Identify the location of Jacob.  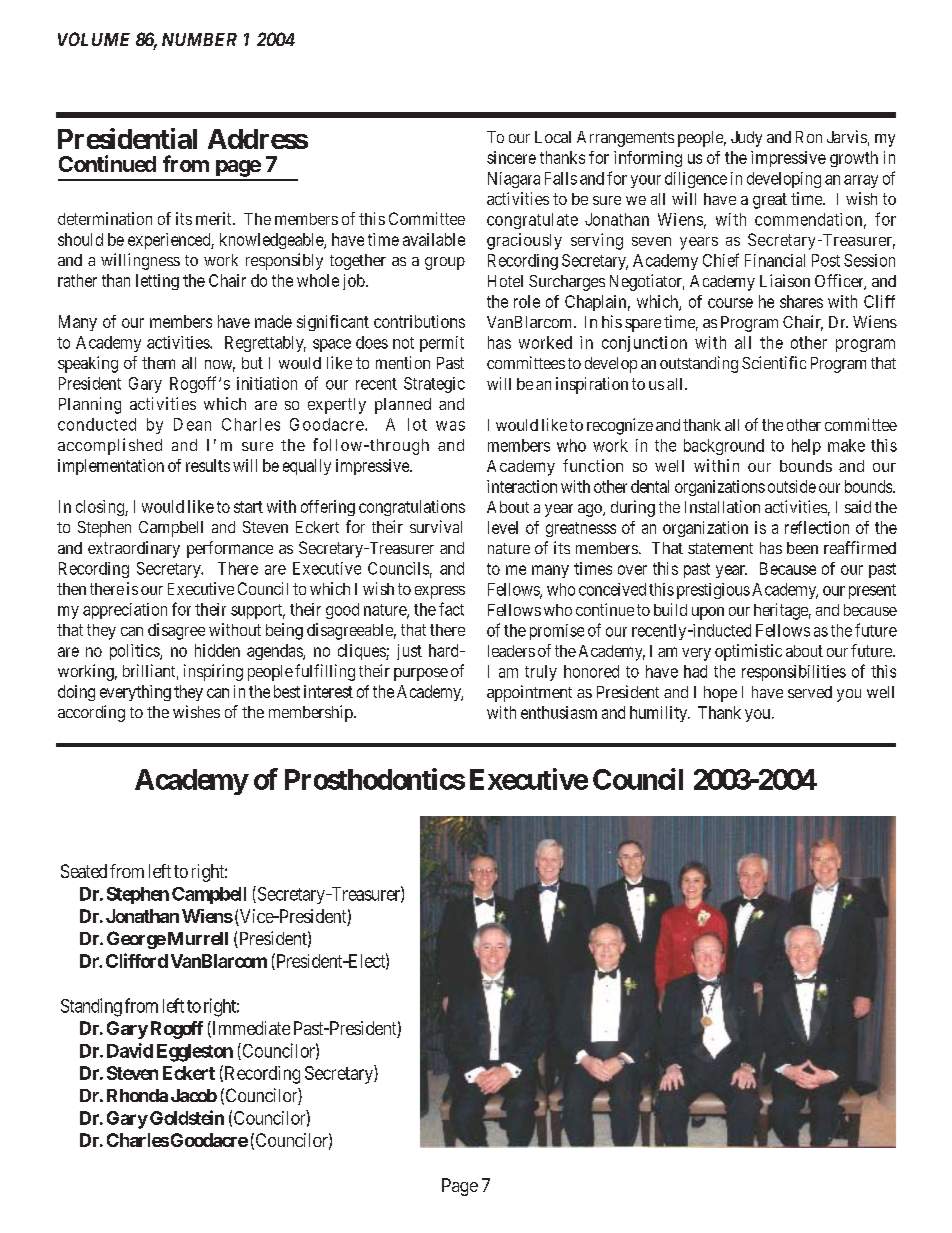
(194, 1095).
